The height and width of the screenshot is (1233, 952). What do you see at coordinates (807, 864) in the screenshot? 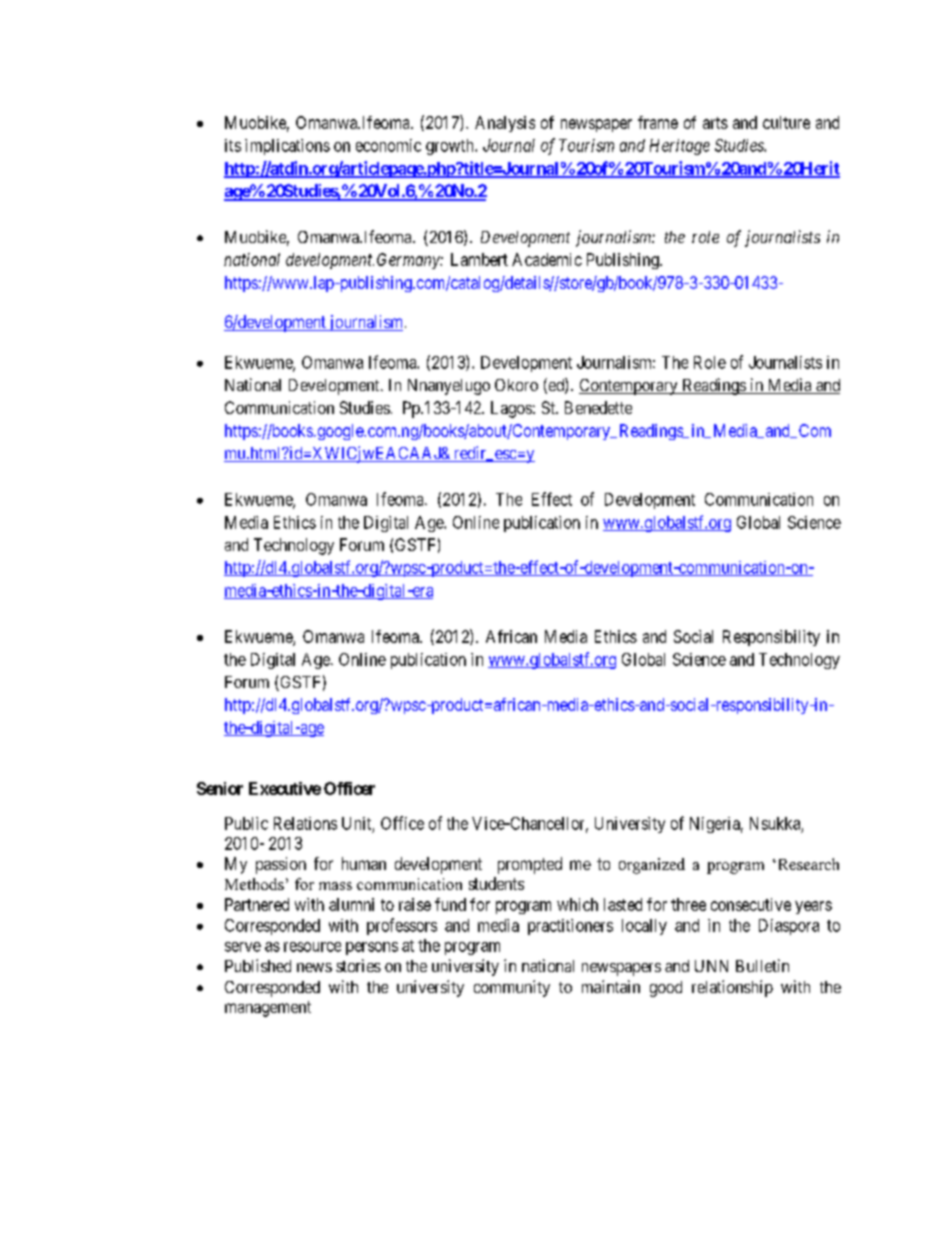
I see `Research` at bounding box center [807, 864].
